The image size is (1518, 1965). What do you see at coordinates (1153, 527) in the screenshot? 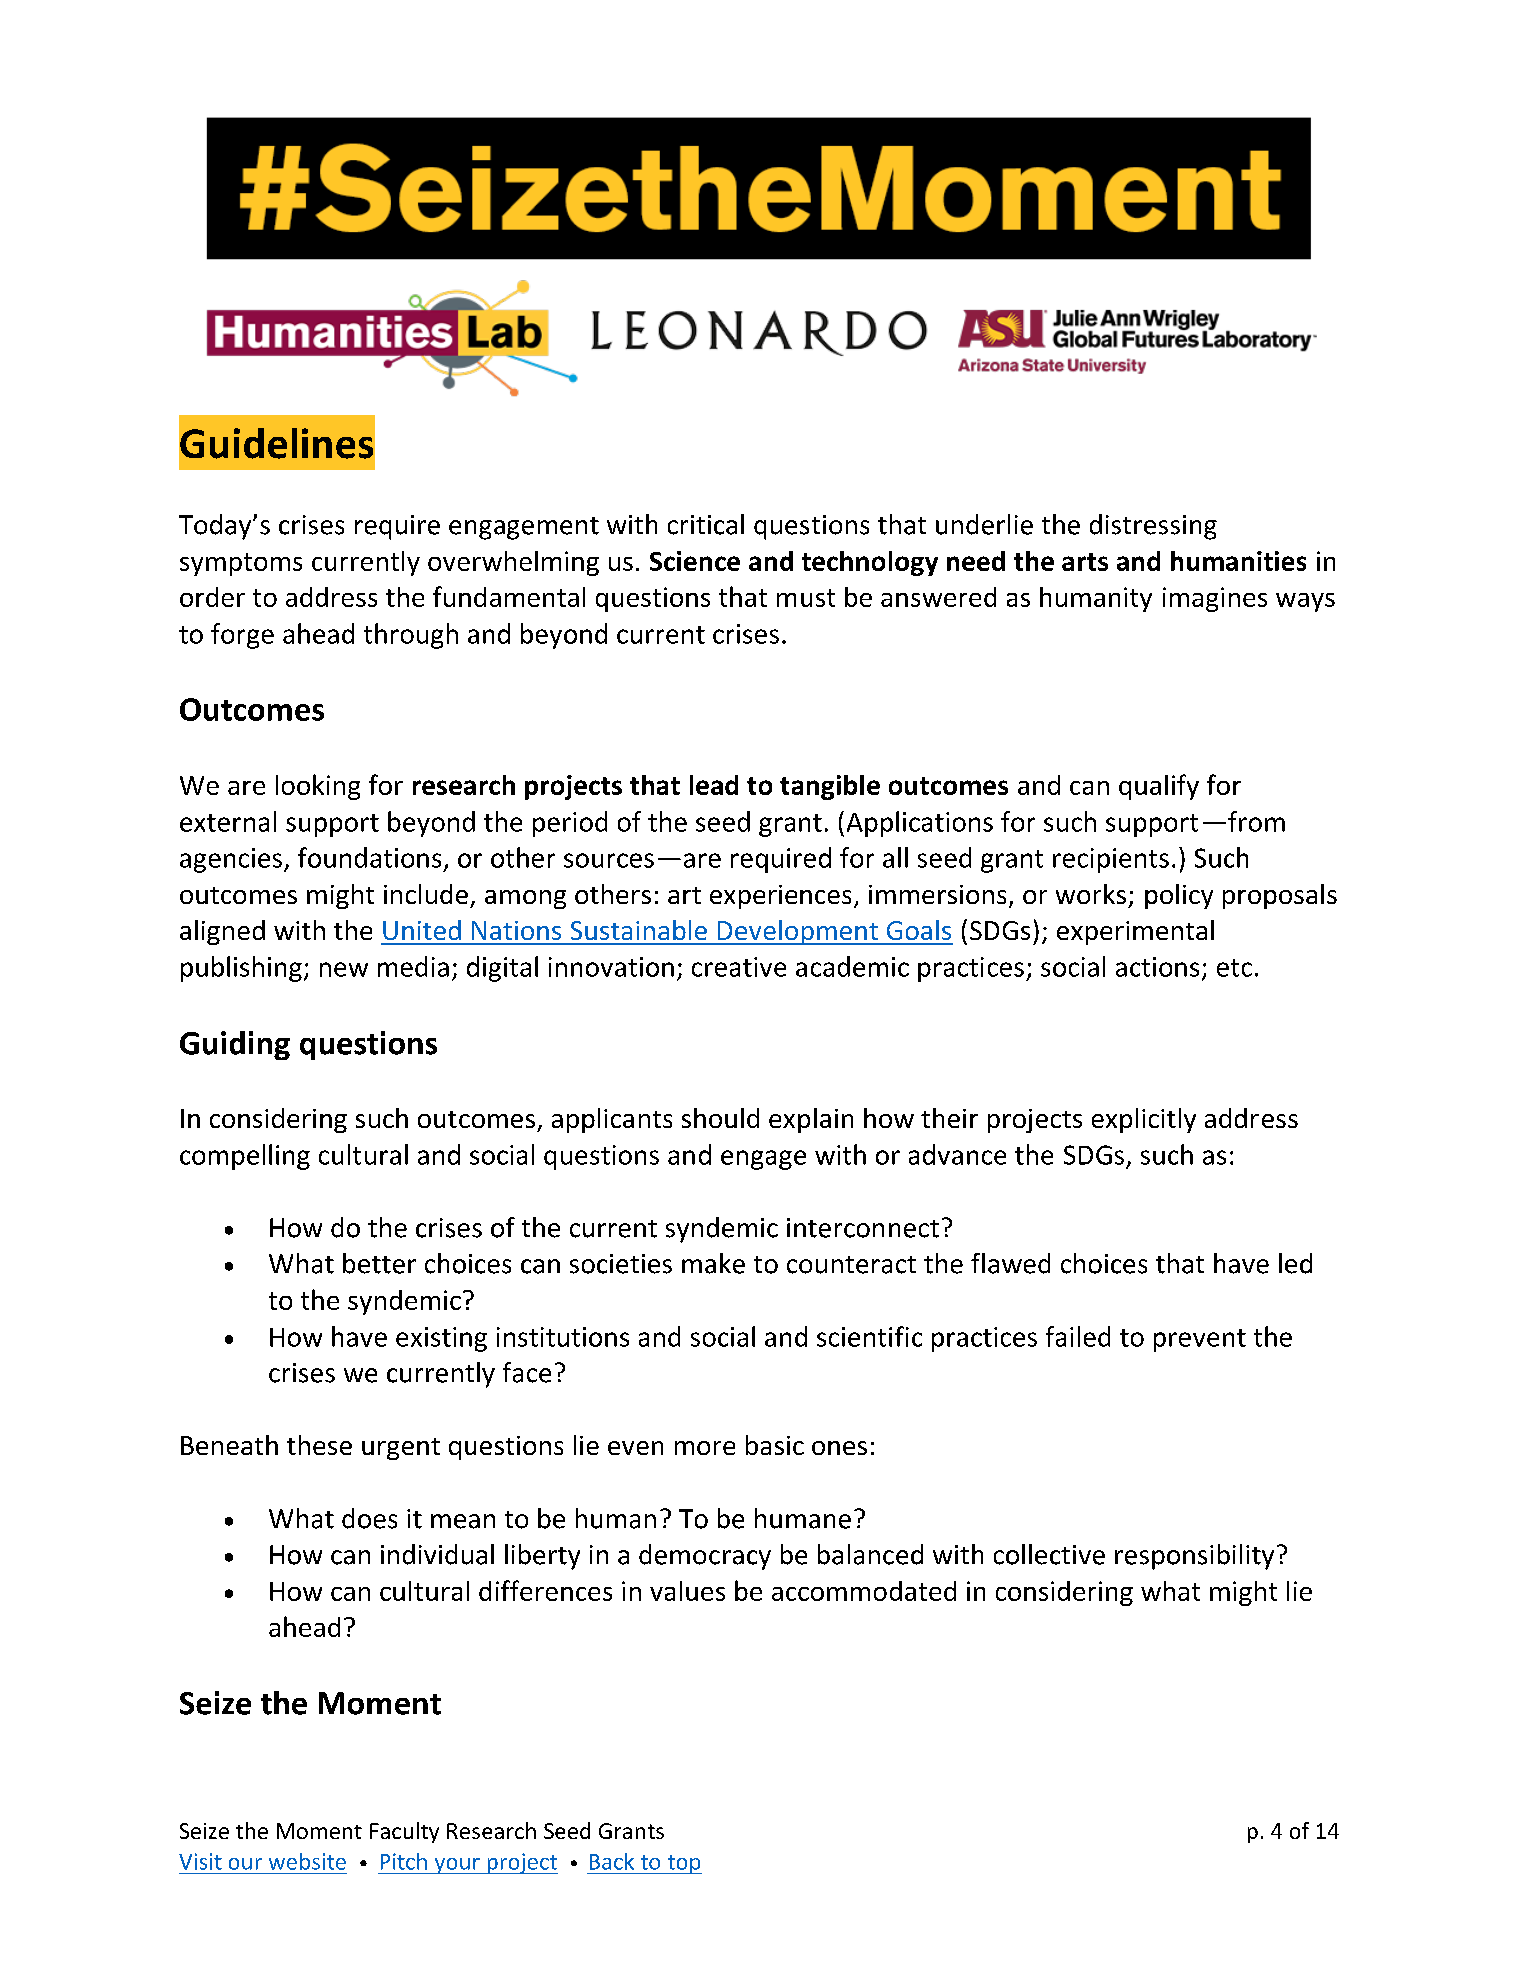
I see `distressing` at bounding box center [1153, 527].
